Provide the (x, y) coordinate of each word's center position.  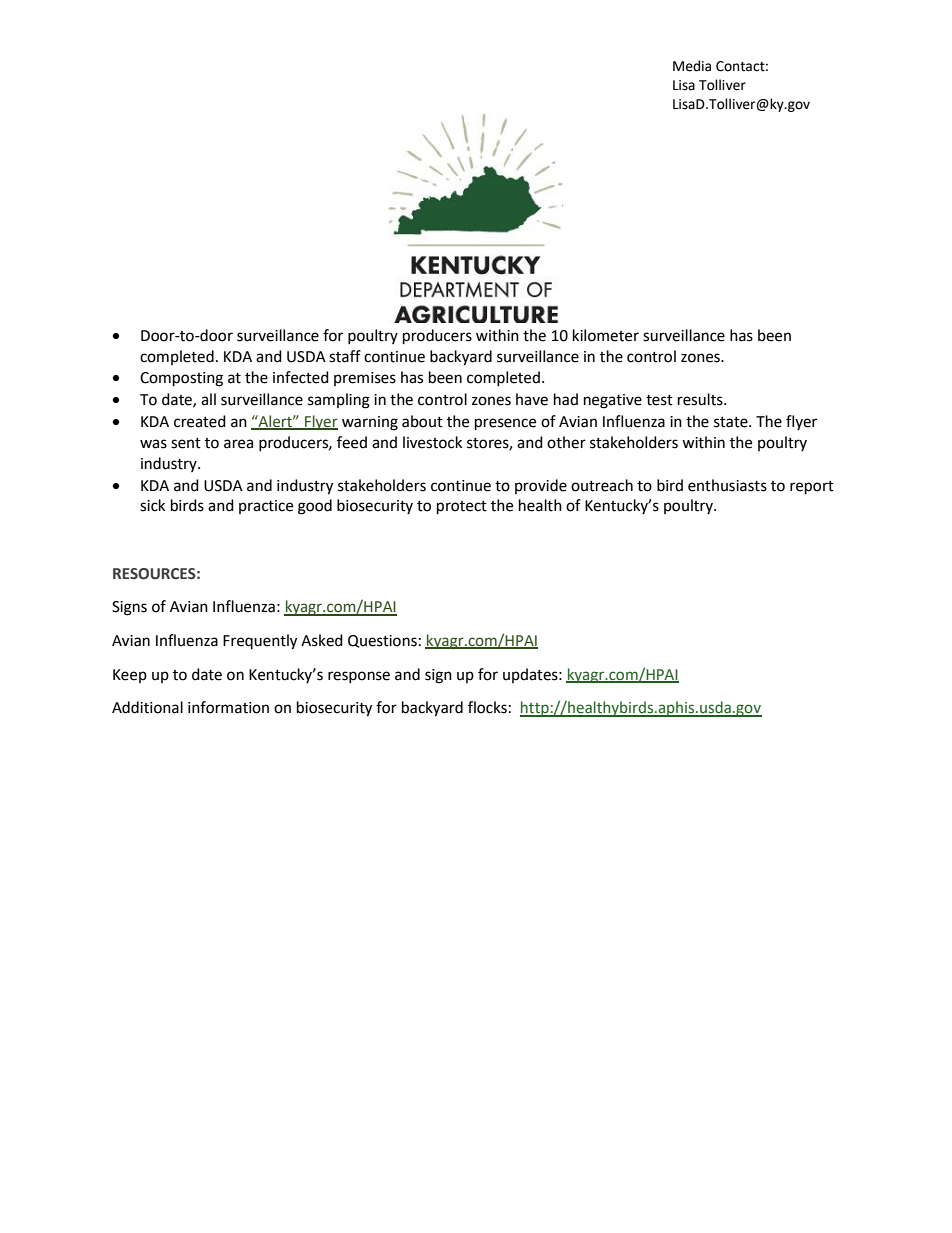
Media (692, 66)
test (659, 400)
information (228, 707)
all (208, 399)
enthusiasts (727, 485)
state (732, 422)
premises (365, 379)
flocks (487, 707)
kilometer (606, 335)
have (532, 399)
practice (266, 507)
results (701, 399)
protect (462, 508)
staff (345, 356)
